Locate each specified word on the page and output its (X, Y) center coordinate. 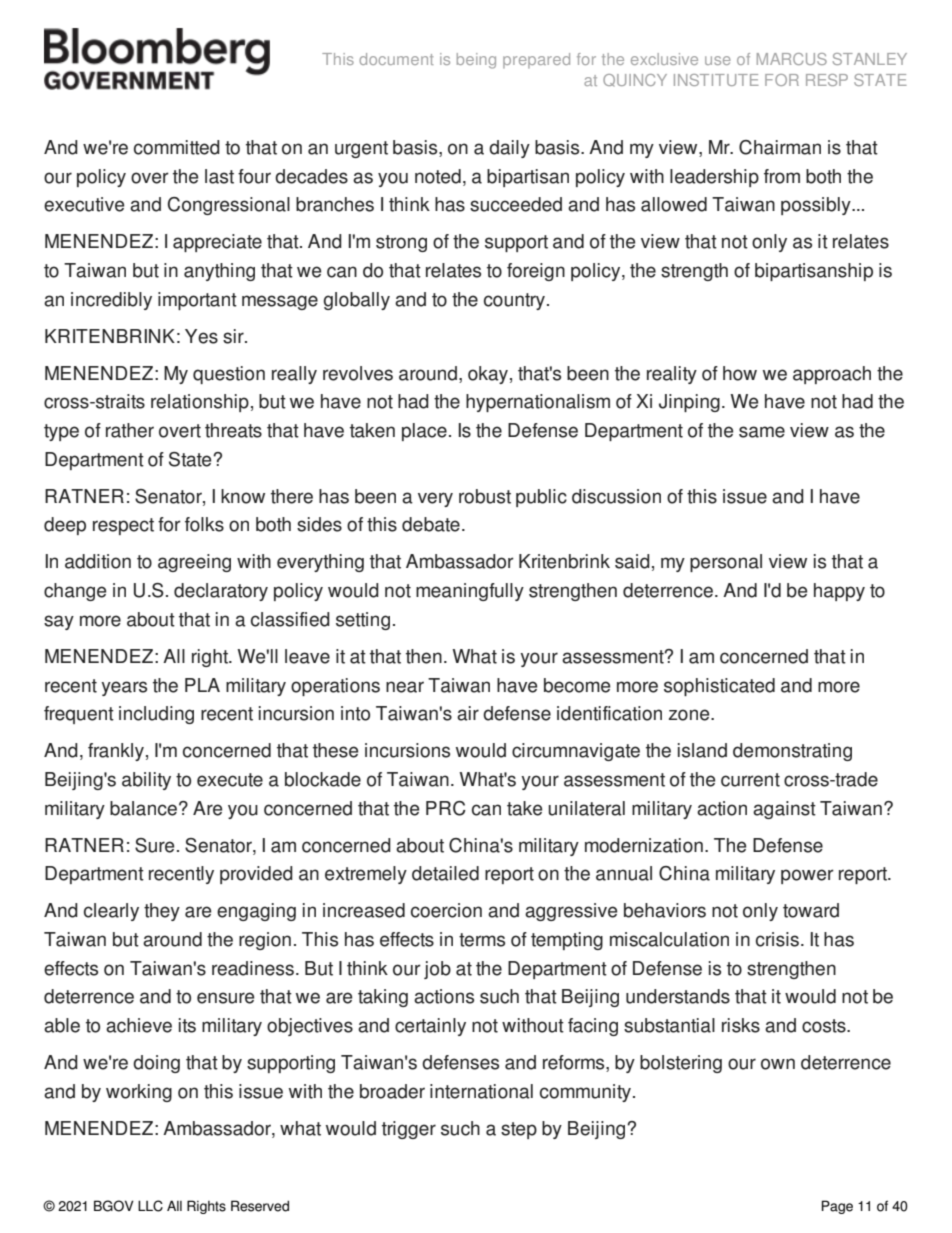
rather (130, 430)
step (519, 1130)
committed (177, 147)
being (476, 61)
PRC (446, 808)
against (784, 810)
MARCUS (792, 59)
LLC (150, 1206)
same (762, 432)
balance (143, 808)
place (424, 432)
